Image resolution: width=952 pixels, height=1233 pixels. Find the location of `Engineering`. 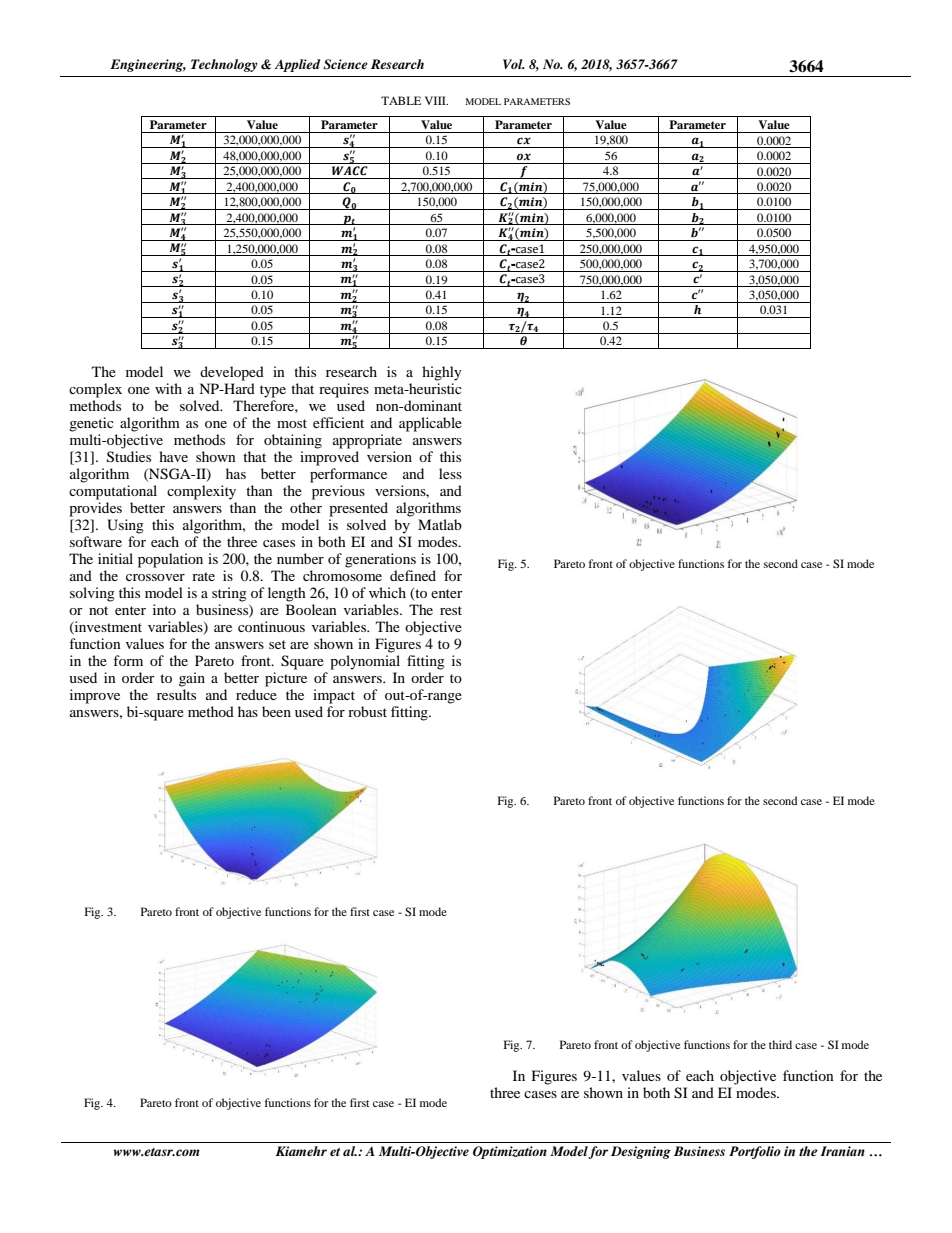

Engineering is located at coordinates (148, 65).
